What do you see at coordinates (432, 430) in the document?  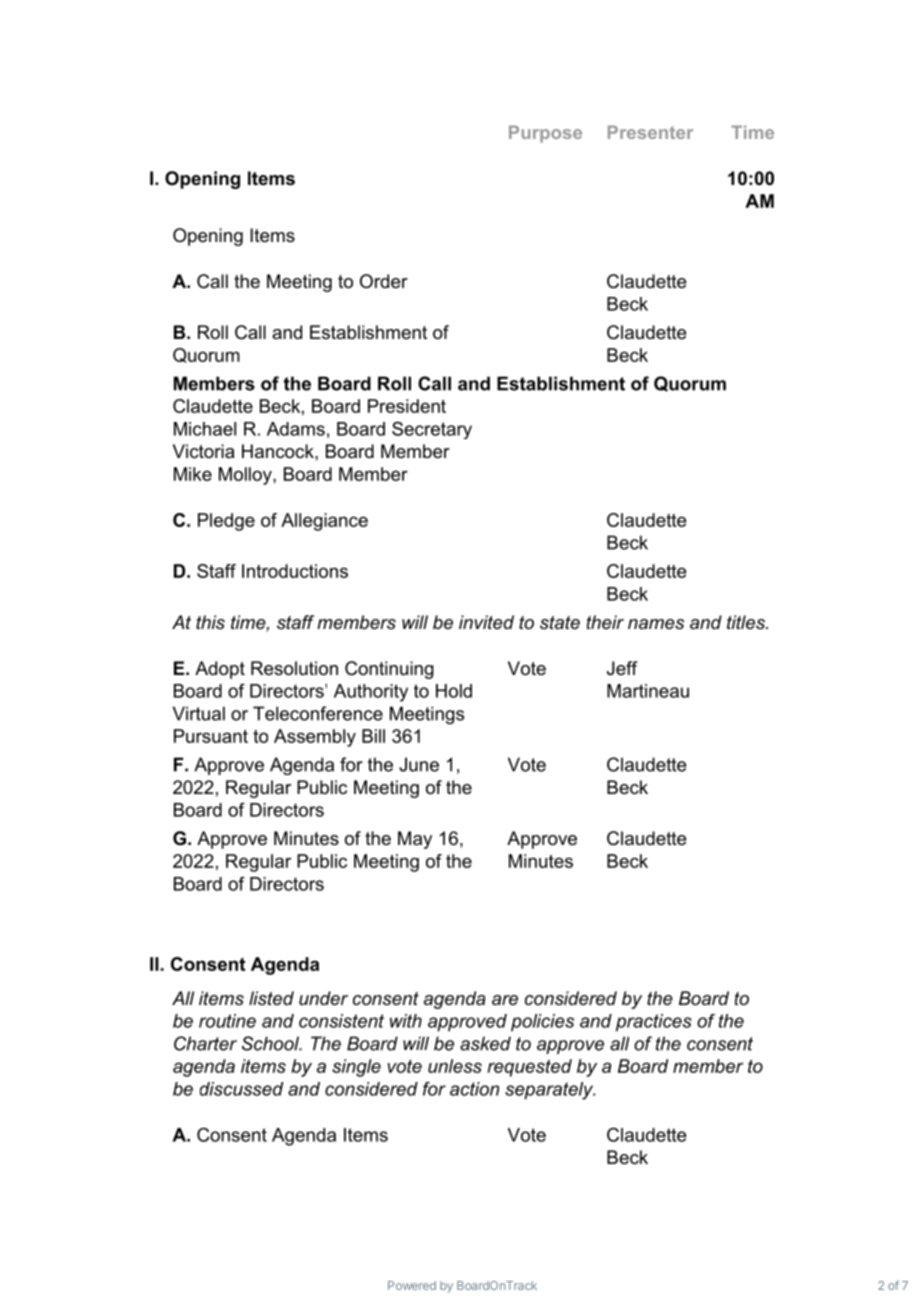 I see `Secretary` at bounding box center [432, 430].
